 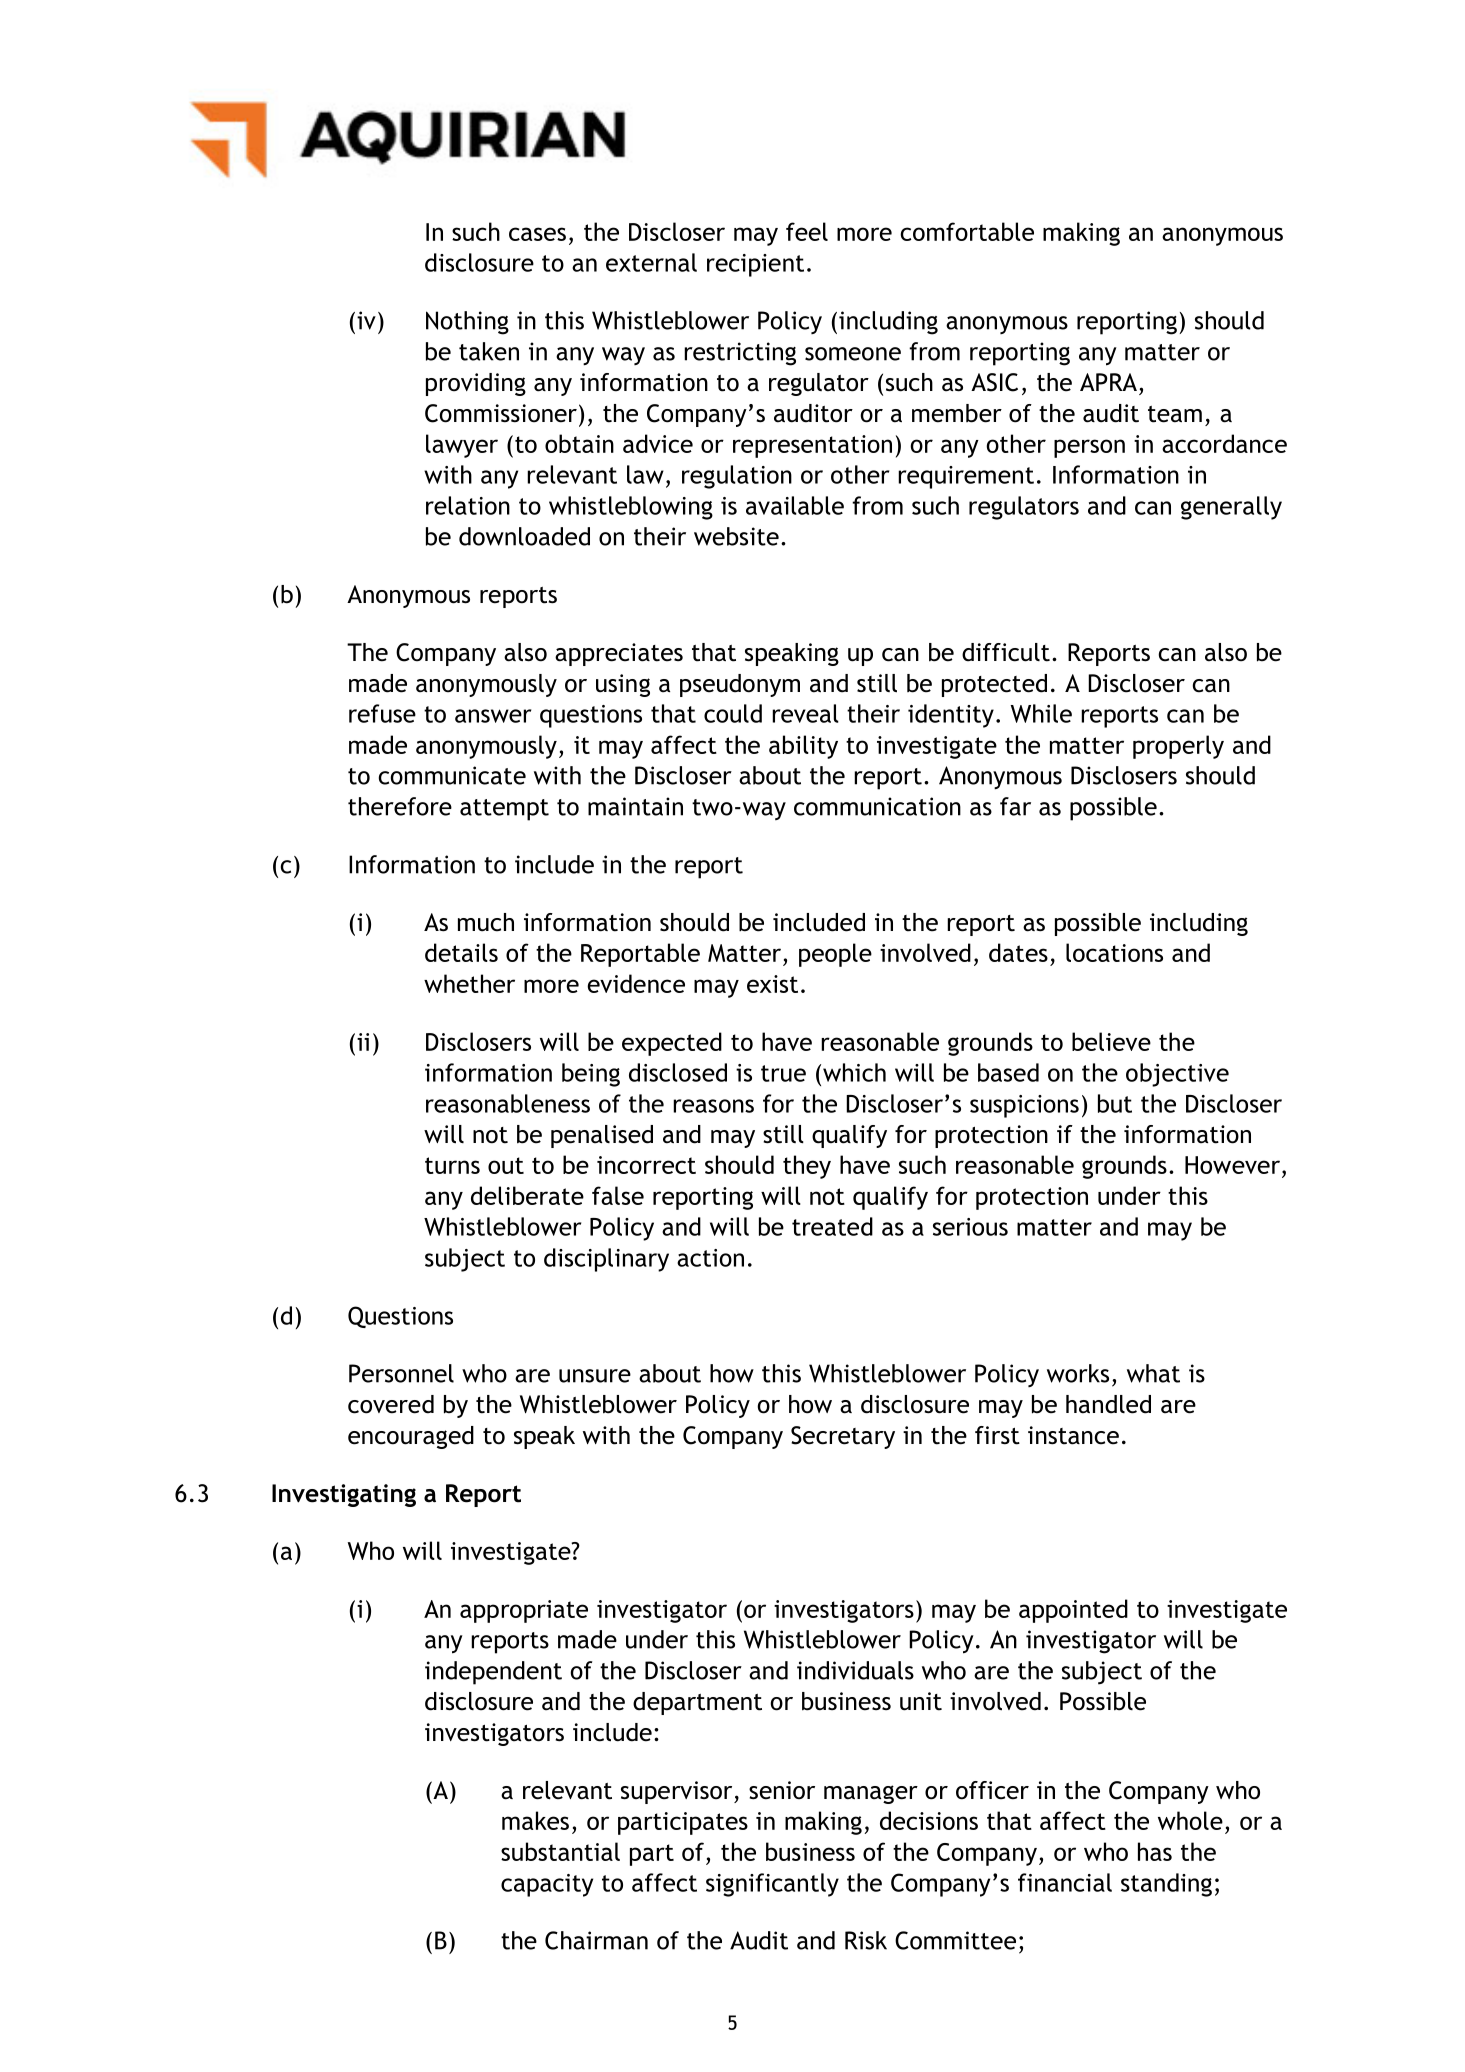 What do you see at coordinates (547, 1885) in the screenshot?
I see `capacity` at bounding box center [547, 1885].
